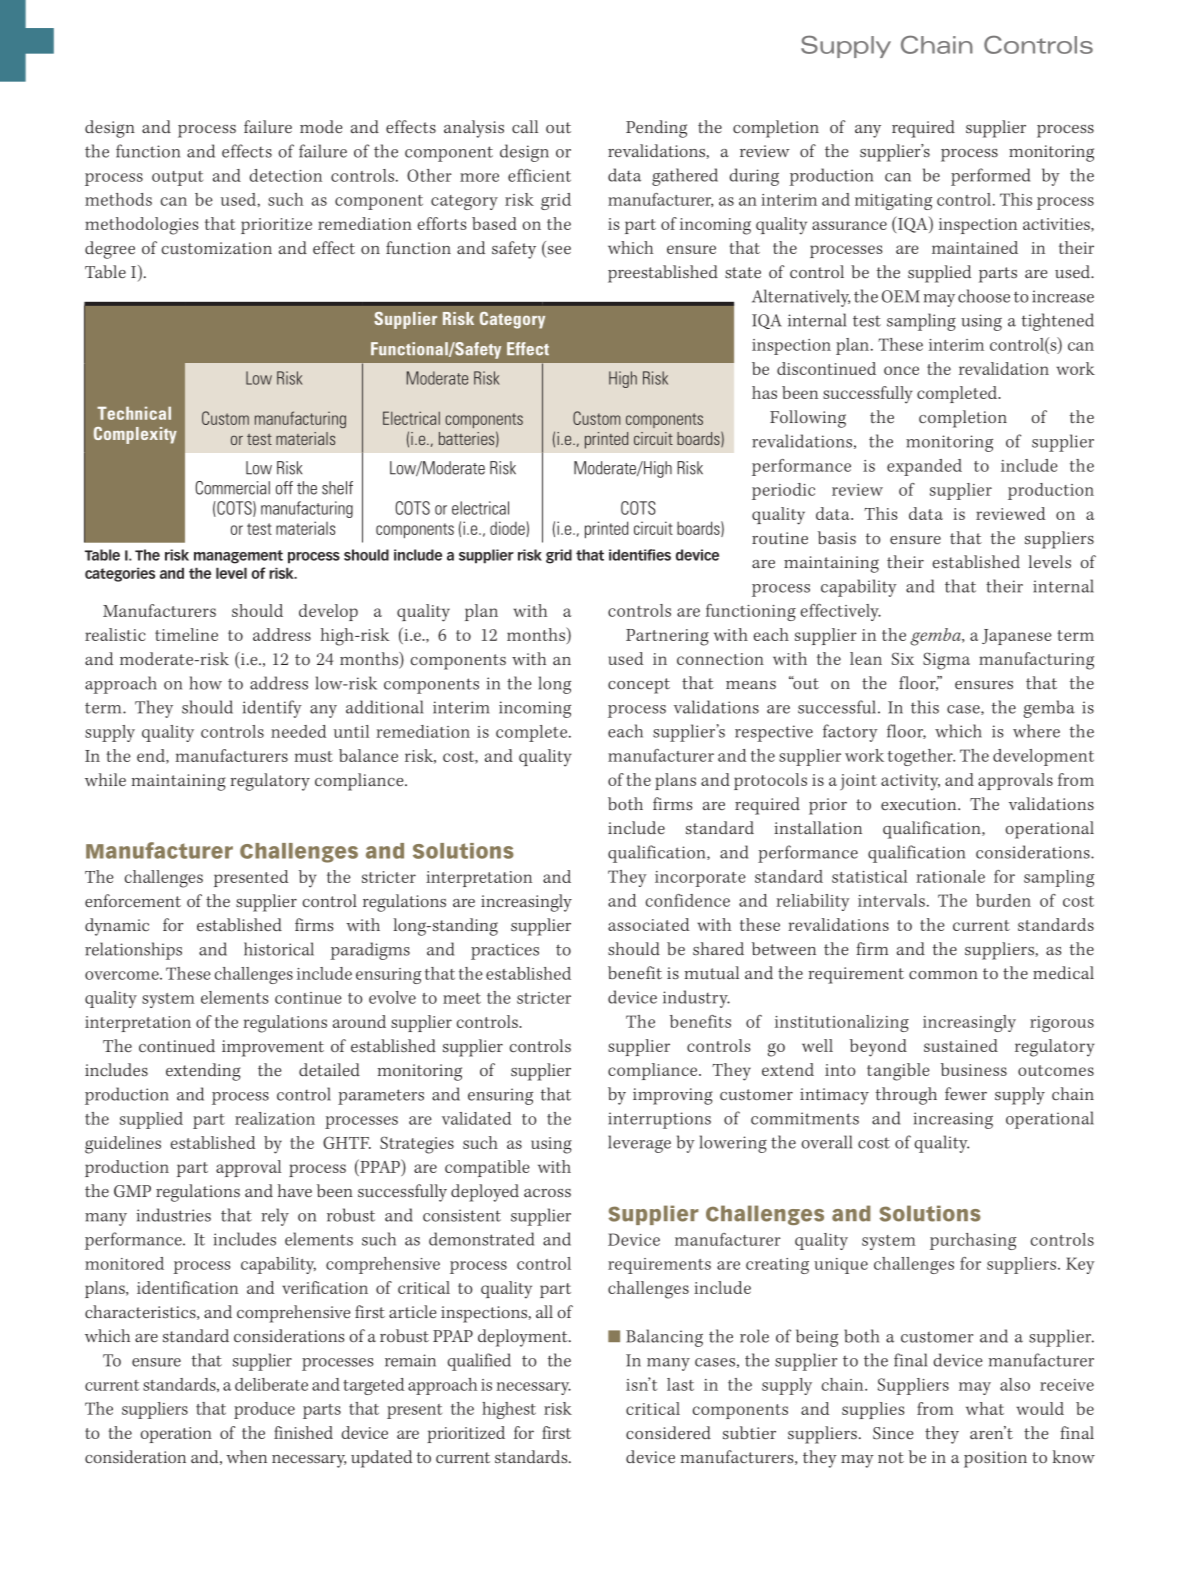 This image has height=1578, width=1179. Describe the element at coordinates (700, 879) in the image. I see `incorporate` at that location.
